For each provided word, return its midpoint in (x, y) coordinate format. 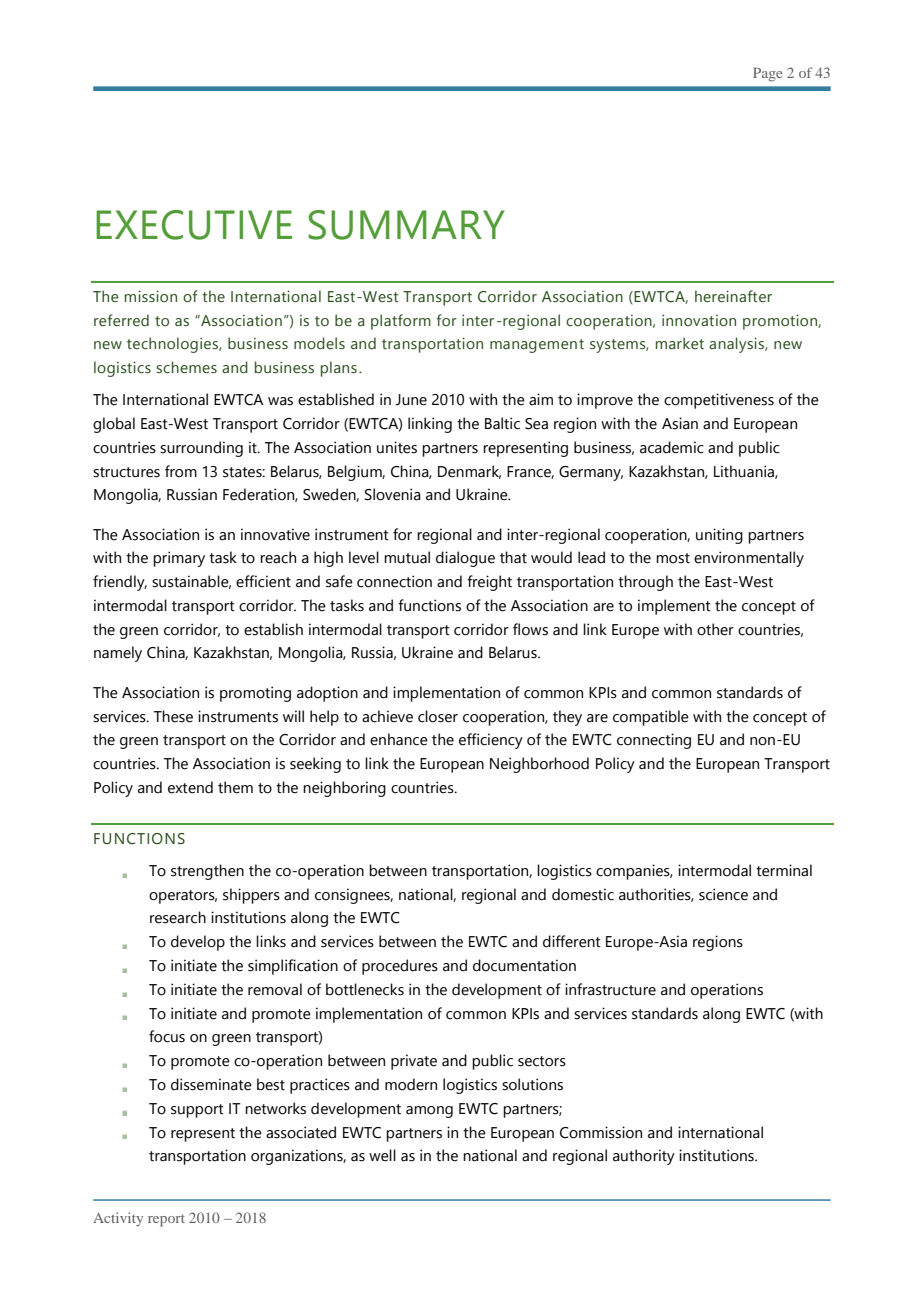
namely (118, 654)
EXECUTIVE (194, 225)
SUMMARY (406, 225)
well (382, 1155)
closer (438, 716)
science (723, 894)
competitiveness (719, 401)
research (178, 917)
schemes (186, 367)
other (715, 629)
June (411, 400)
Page (767, 75)
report (166, 1220)
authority (644, 1157)
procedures (400, 967)
